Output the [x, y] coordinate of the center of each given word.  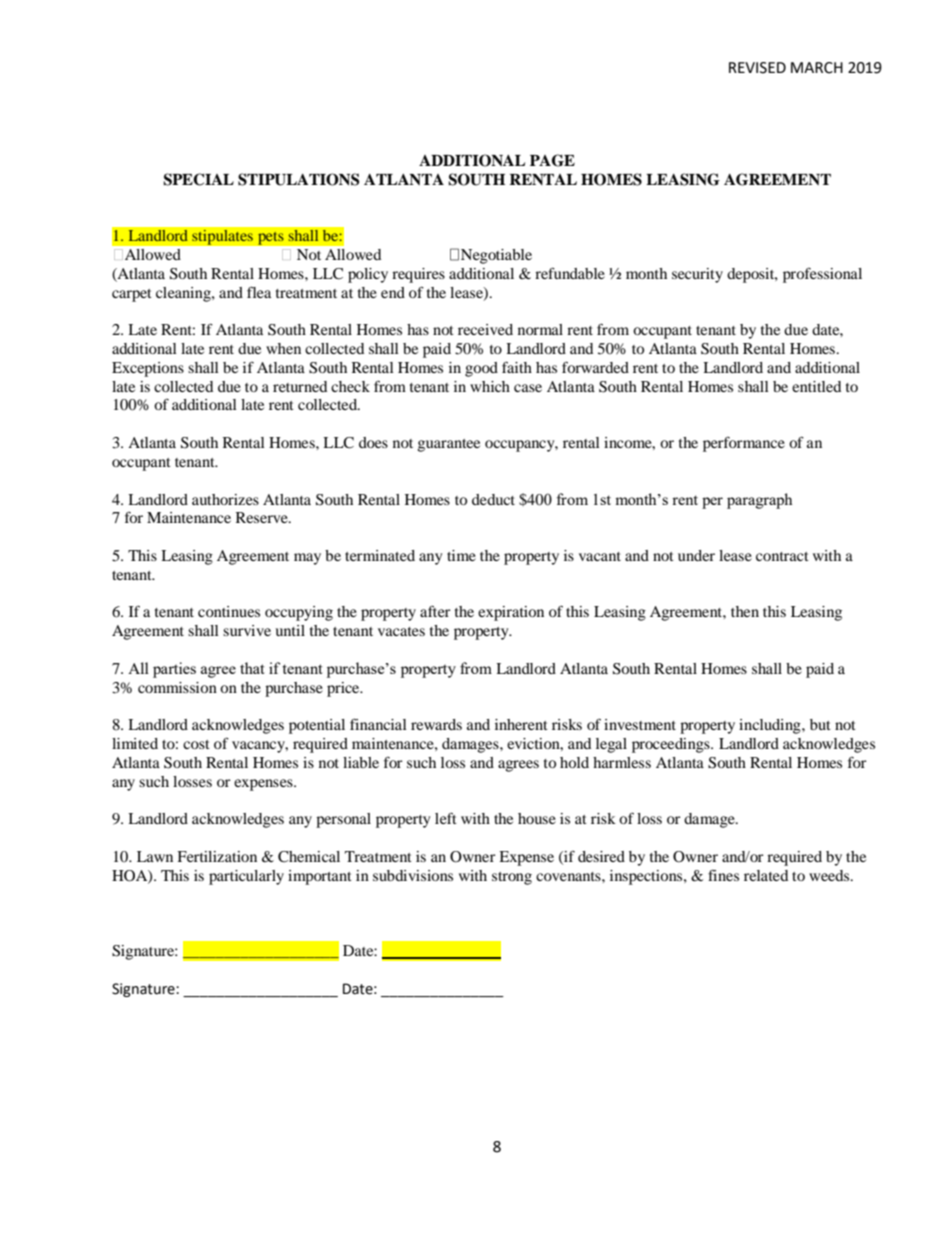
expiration [511, 613]
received [485, 329]
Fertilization [217, 856]
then [745, 611]
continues [229, 611]
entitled [816, 386]
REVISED [757, 68]
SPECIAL [198, 179]
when [283, 348]
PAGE [552, 160]
